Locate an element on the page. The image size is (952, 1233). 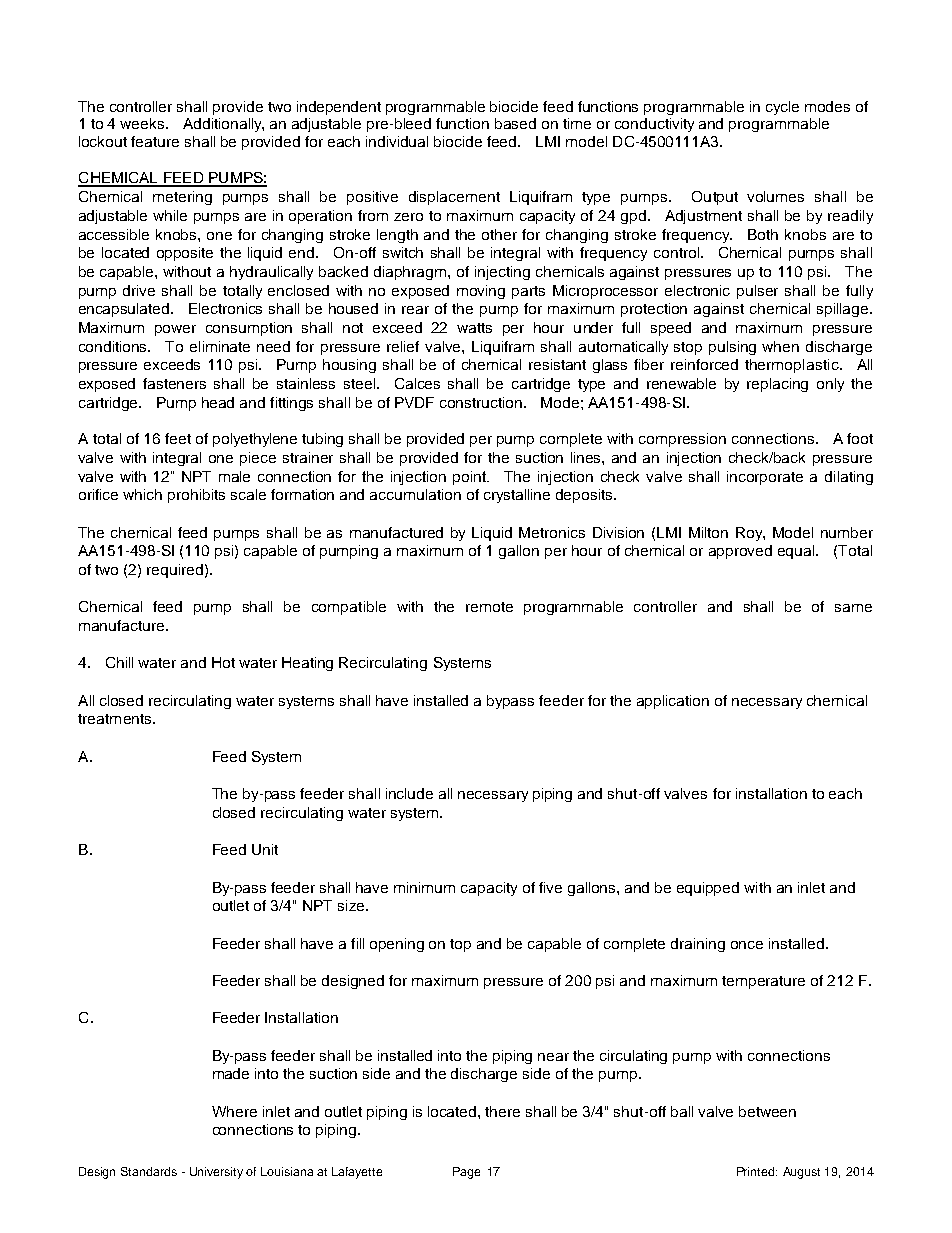
University is located at coordinates (216, 1173).
